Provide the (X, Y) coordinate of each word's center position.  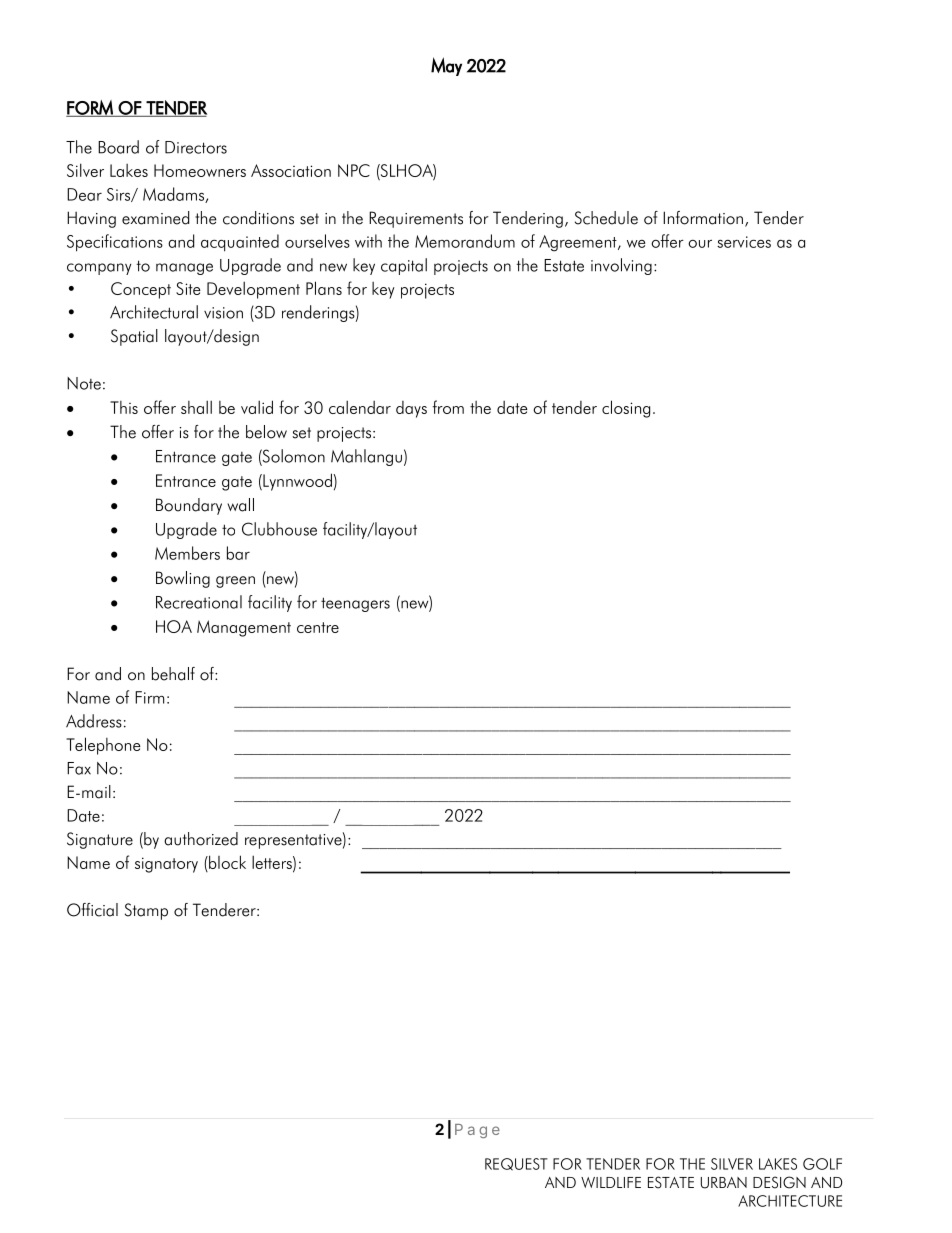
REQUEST (516, 1164)
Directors (196, 147)
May (446, 66)
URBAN (724, 1183)
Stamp (146, 911)
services (744, 242)
